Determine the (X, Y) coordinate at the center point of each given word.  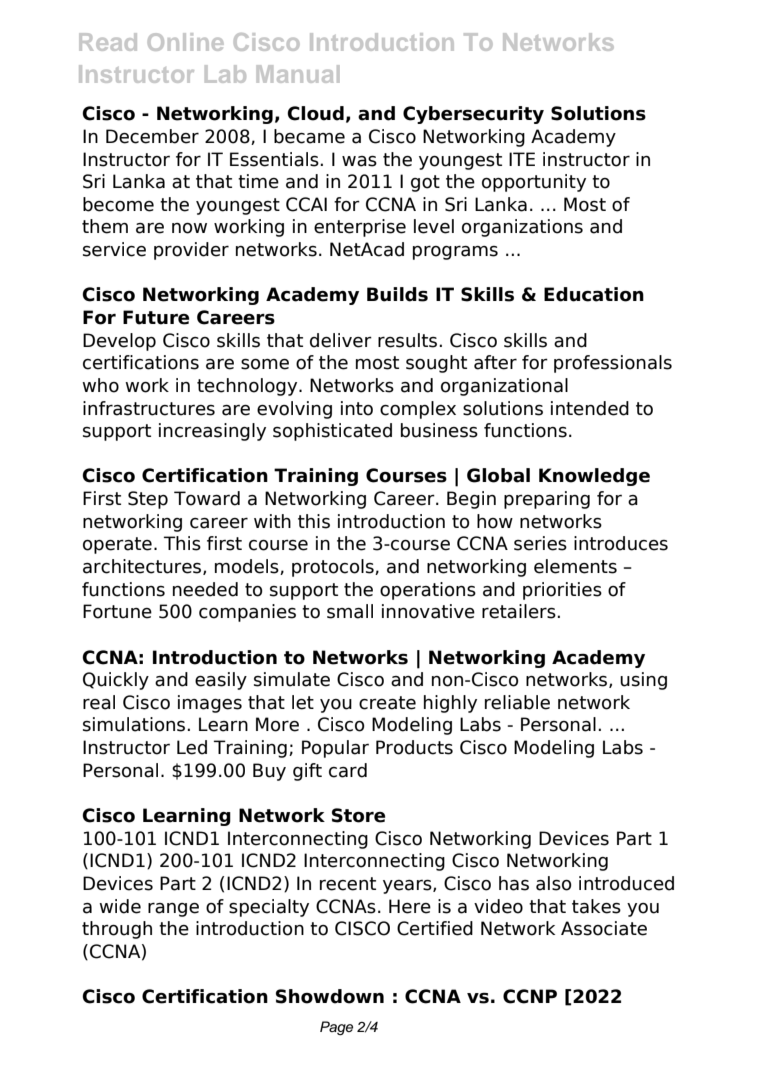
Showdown (330, 996)
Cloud (315, 113)
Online (186, 42)
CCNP (530, 996)
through (117, 930)
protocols (334, 568)
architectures (143, 567)
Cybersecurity (473, 115)
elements (575, 566)
